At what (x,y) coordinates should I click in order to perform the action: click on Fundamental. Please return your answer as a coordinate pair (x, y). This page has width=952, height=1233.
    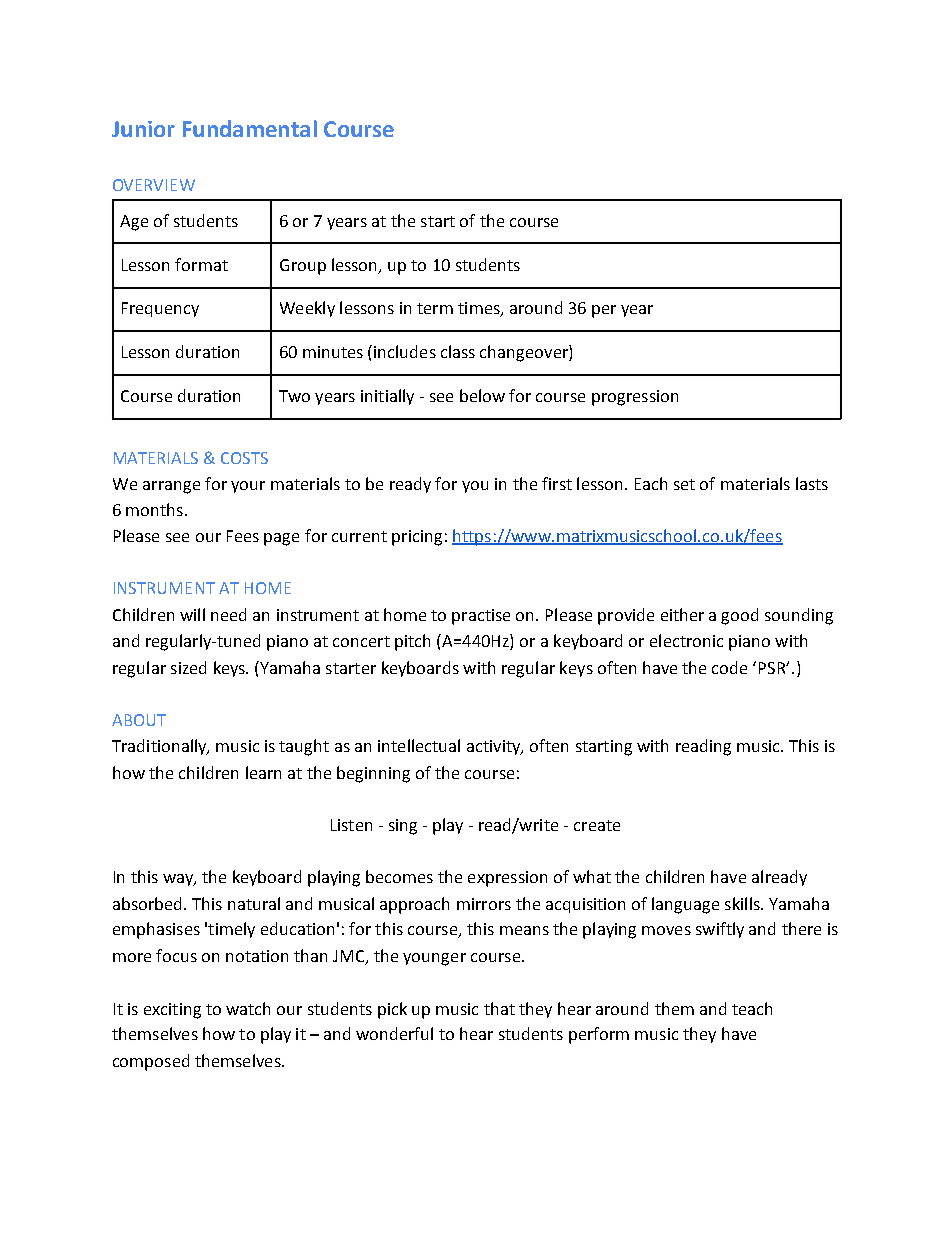
    Looking at the image, I should click on (250, 128).
